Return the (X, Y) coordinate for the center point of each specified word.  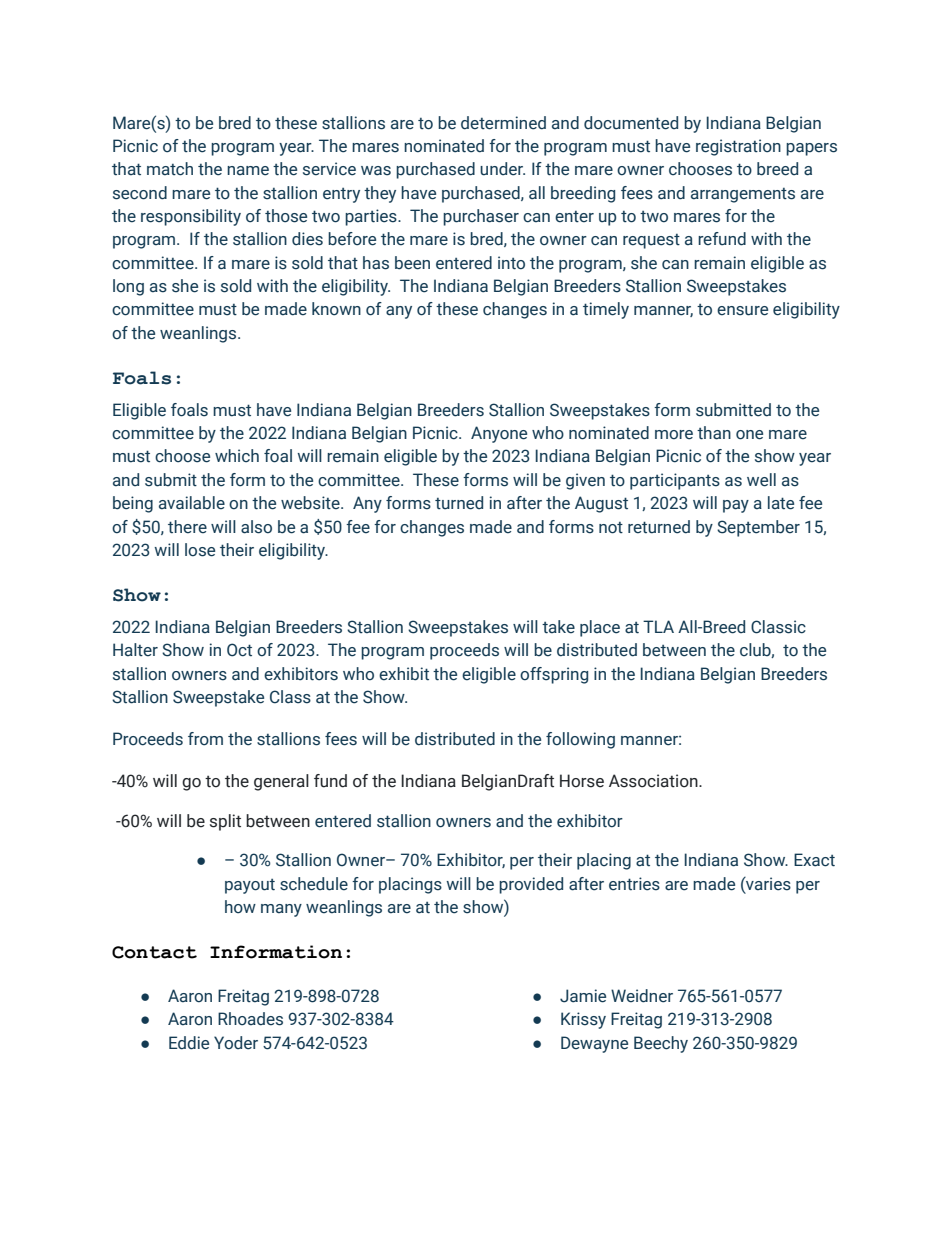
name (248, 171)
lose (200, 550)
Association (654, 781)
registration (738, 147)
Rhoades (250, 1019)
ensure (742, 311)
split (225, 822)
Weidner (642, 996)
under (502, 169)
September (758, 528)
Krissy (583, 1020)
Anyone (499, 434)
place (600, 628)
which (237, 456)
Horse (582, 781)
